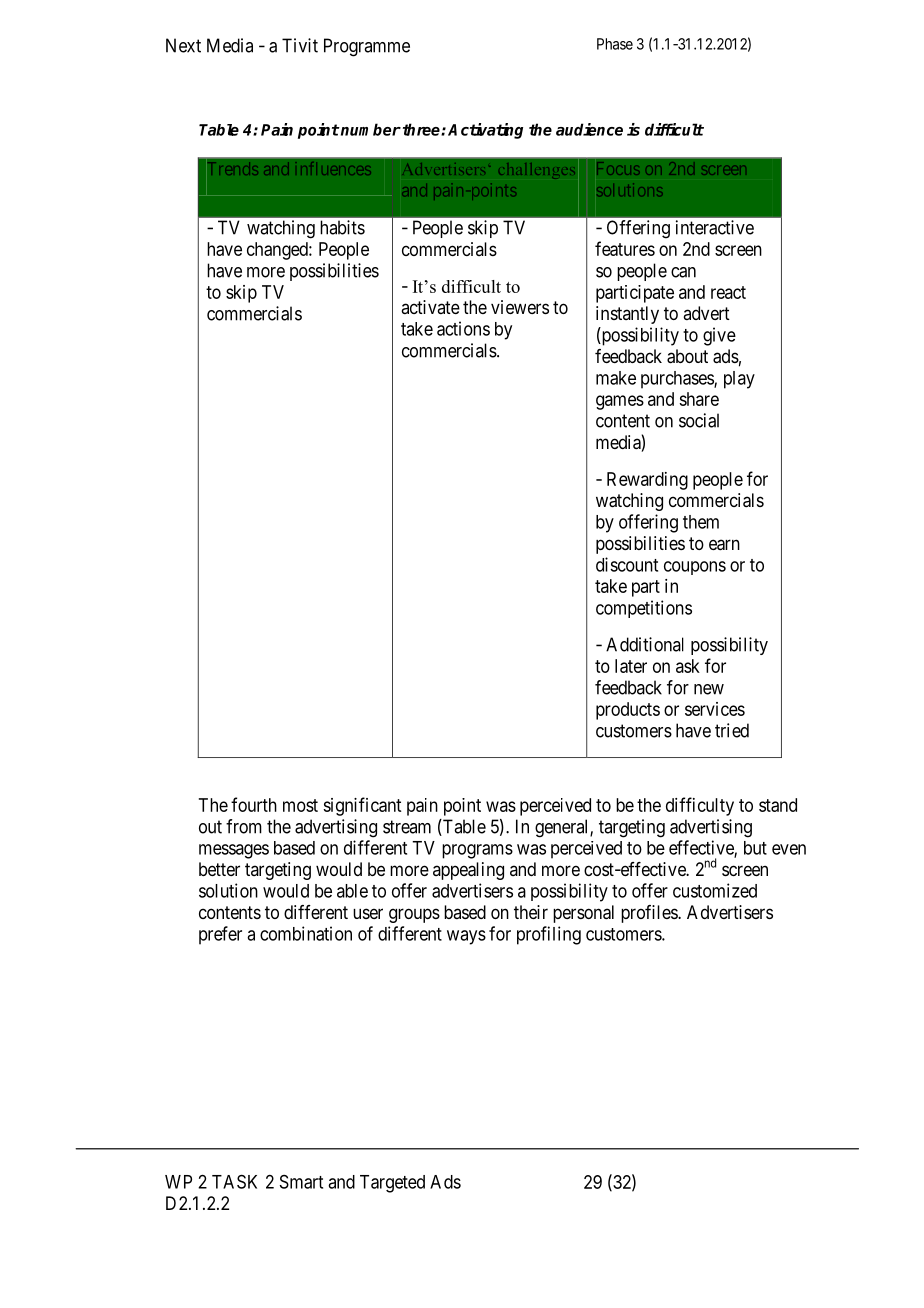 This image has width=924, height=1308. I want to click on actions, so click(463, 328).
